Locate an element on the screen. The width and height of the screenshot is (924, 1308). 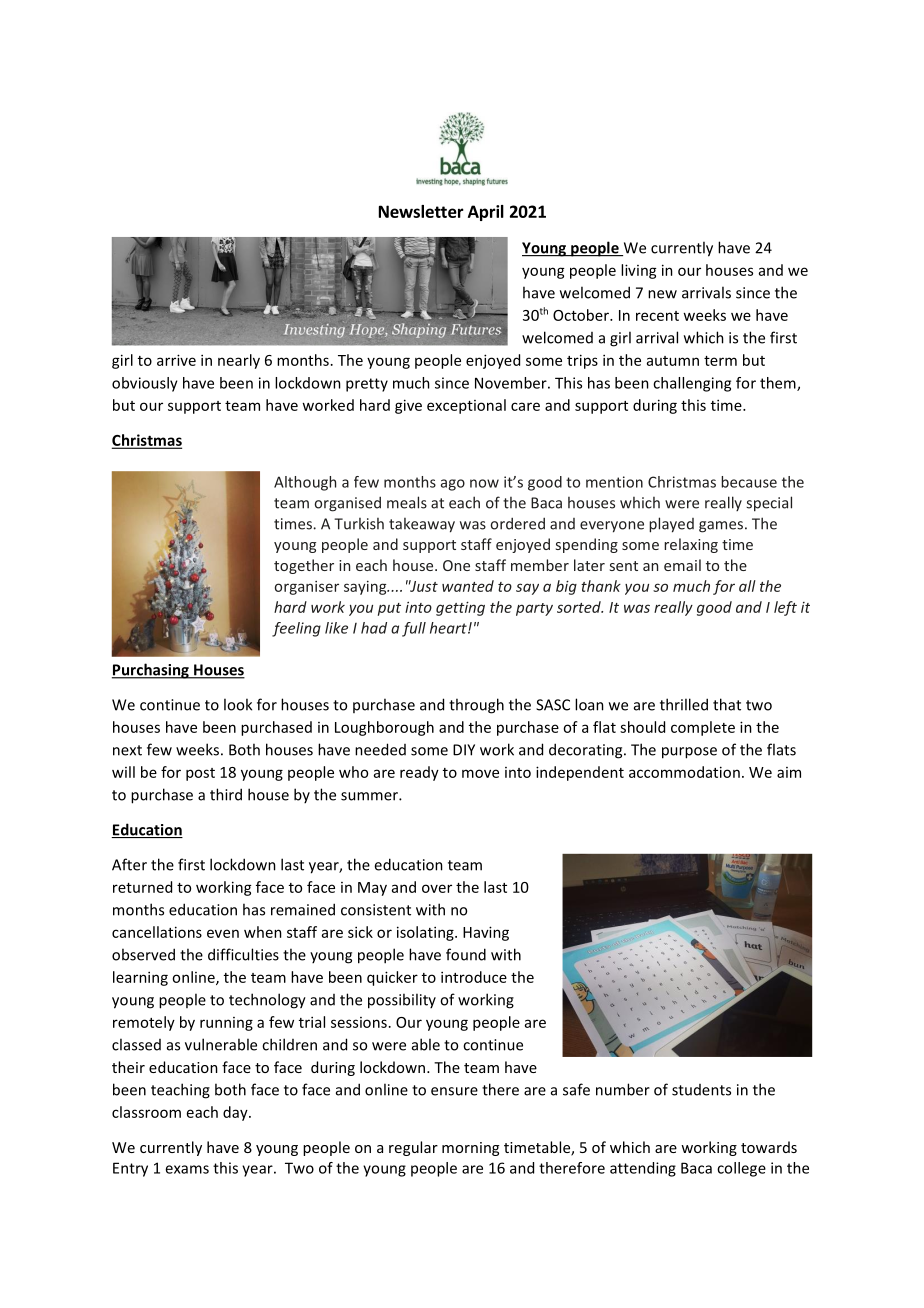
April is located at coordinates (486, 213).
